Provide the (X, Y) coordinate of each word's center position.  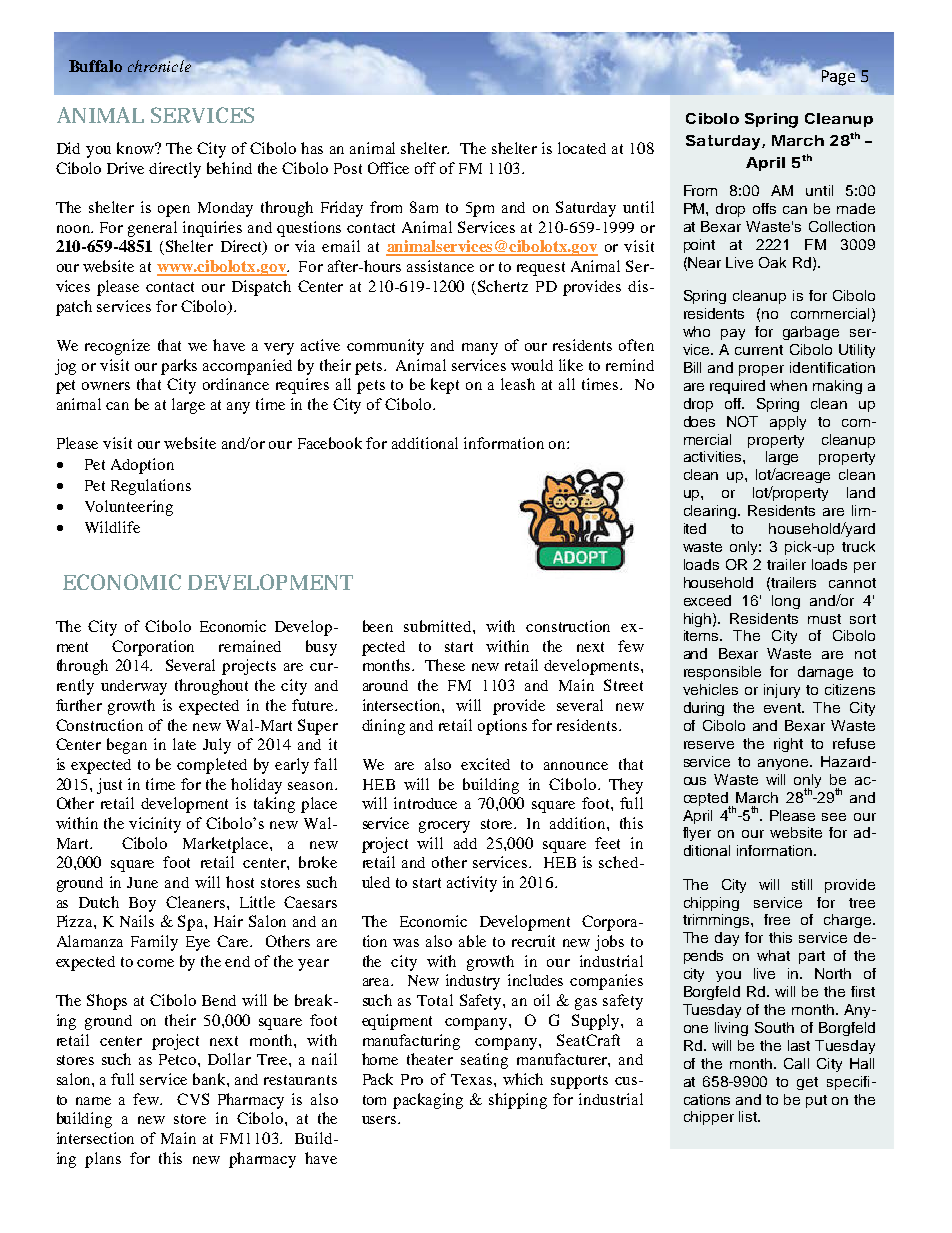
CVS (193, 1099)
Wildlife (112, 527)
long (786, 602)
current (759, 350)
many (480, 349)
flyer (697, 834)
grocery (444, 827)
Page (837, 77)
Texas (471, 1079)
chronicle (159, 66)
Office (388, 168)
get (807, 1083)
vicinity (155, 825)
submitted (439, 626)
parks (179, 367)
